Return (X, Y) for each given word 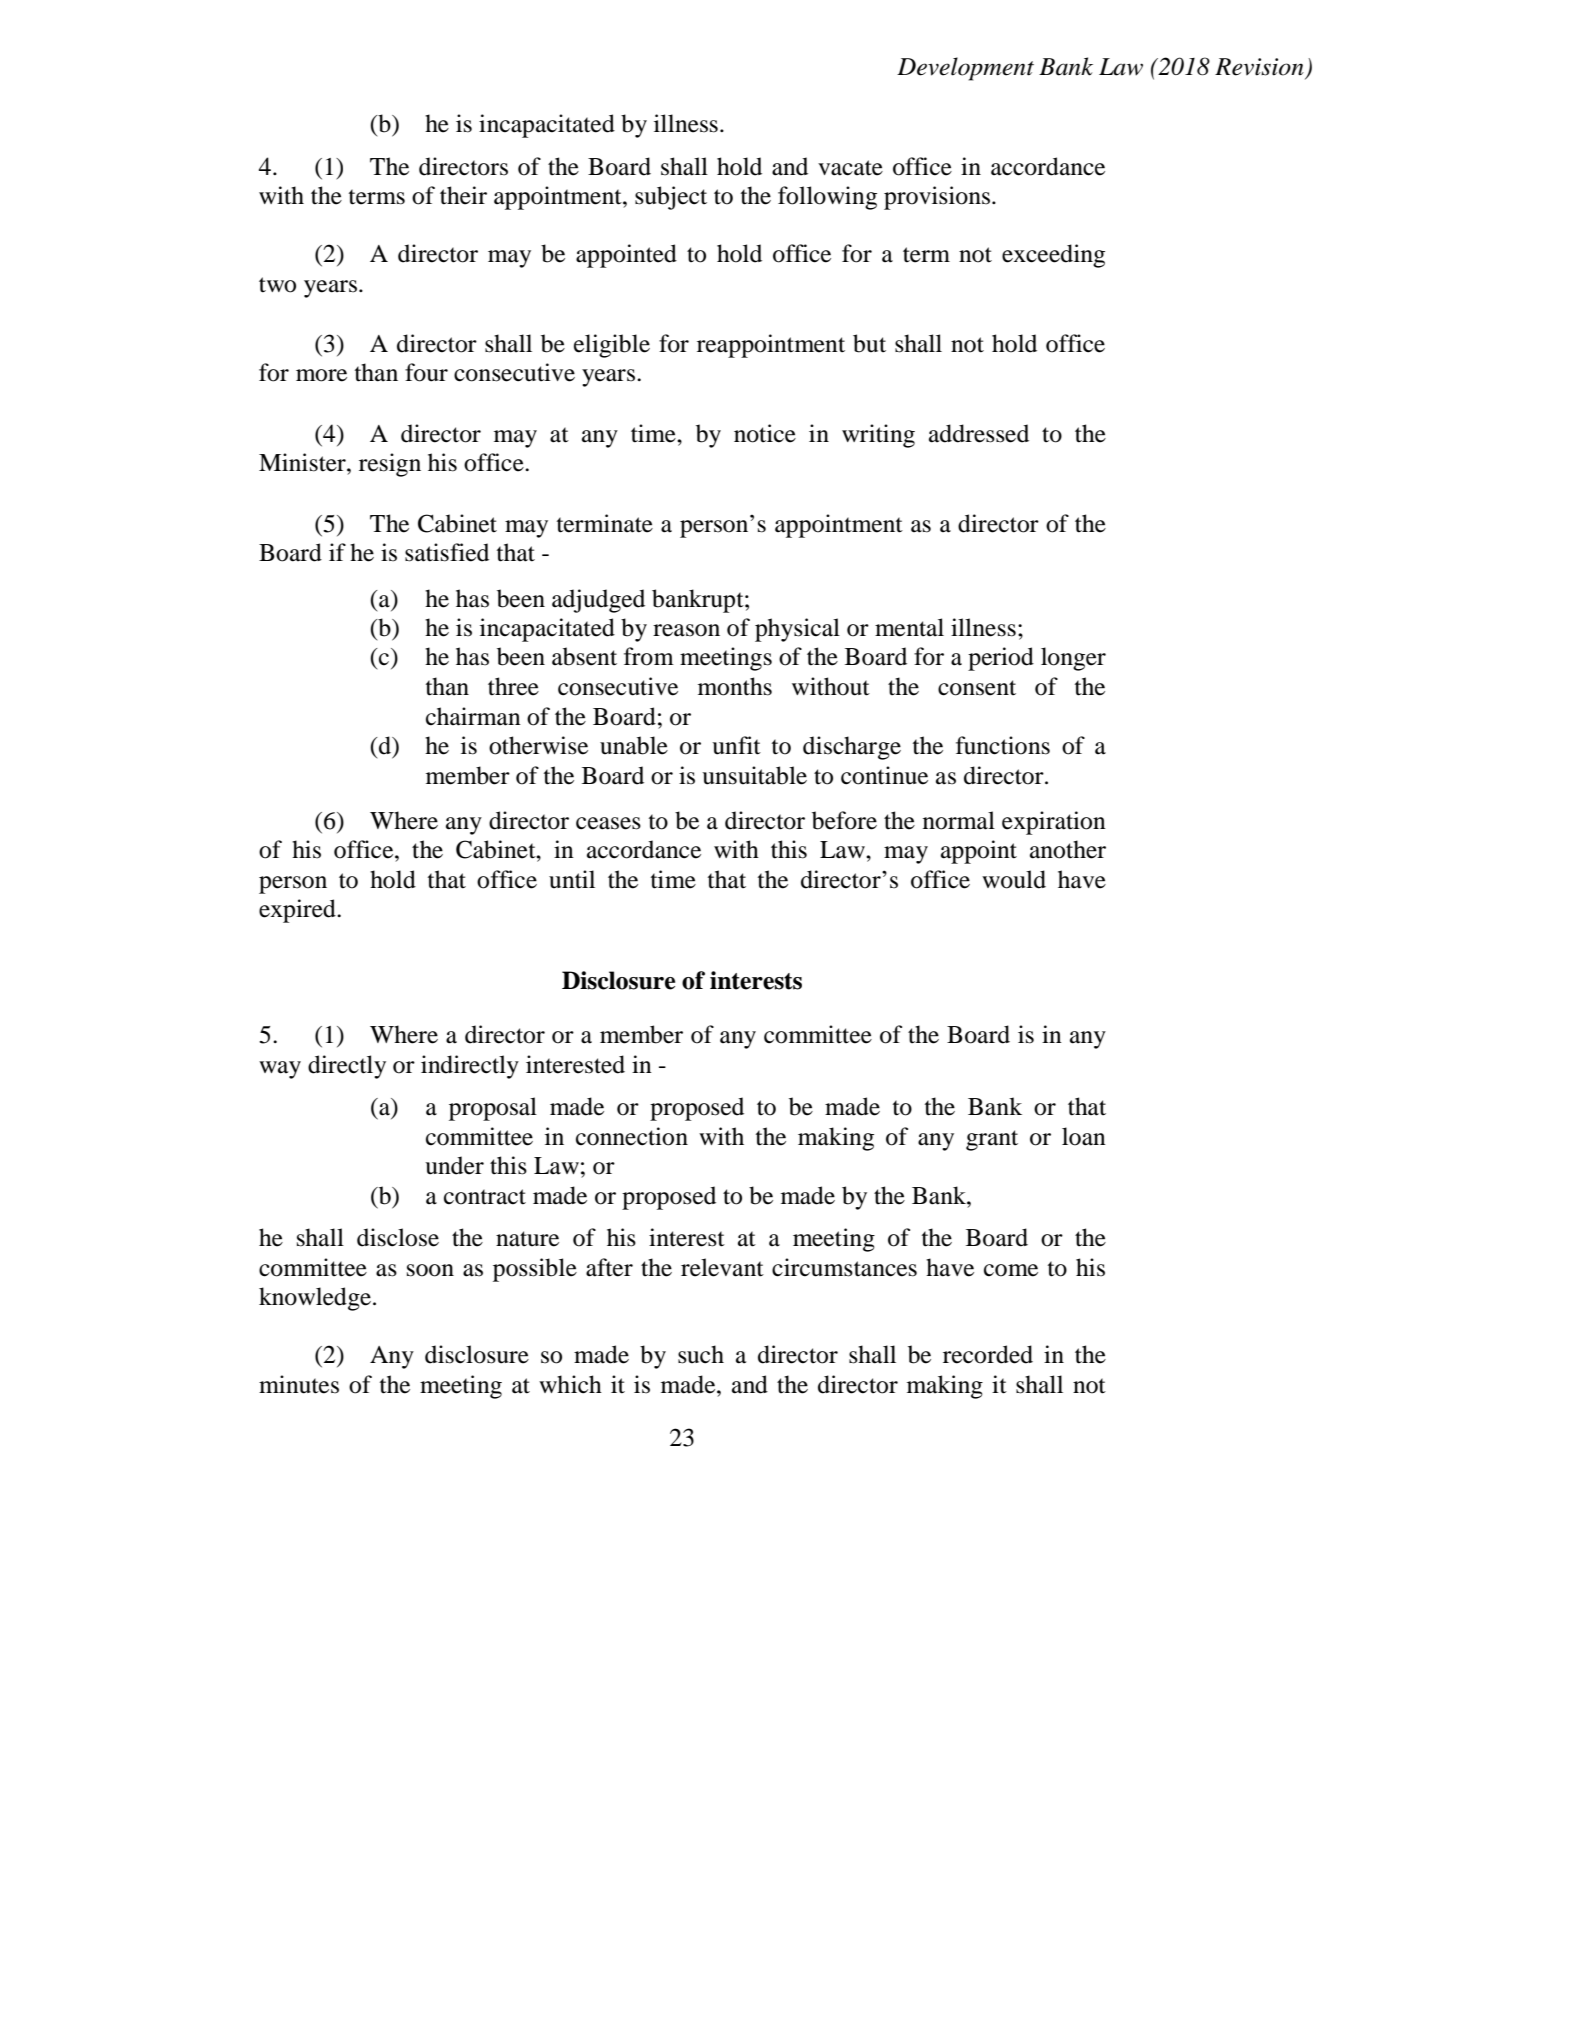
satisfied (447, 552)
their (463, 195)
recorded (988, 1354)
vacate (850, 168)
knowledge (316, 1299)
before (844, 820)
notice (765, 433)
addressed (979, 433)
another (1068, 849)
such (701, 1354)
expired (298, 911)
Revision (1259, 67)
